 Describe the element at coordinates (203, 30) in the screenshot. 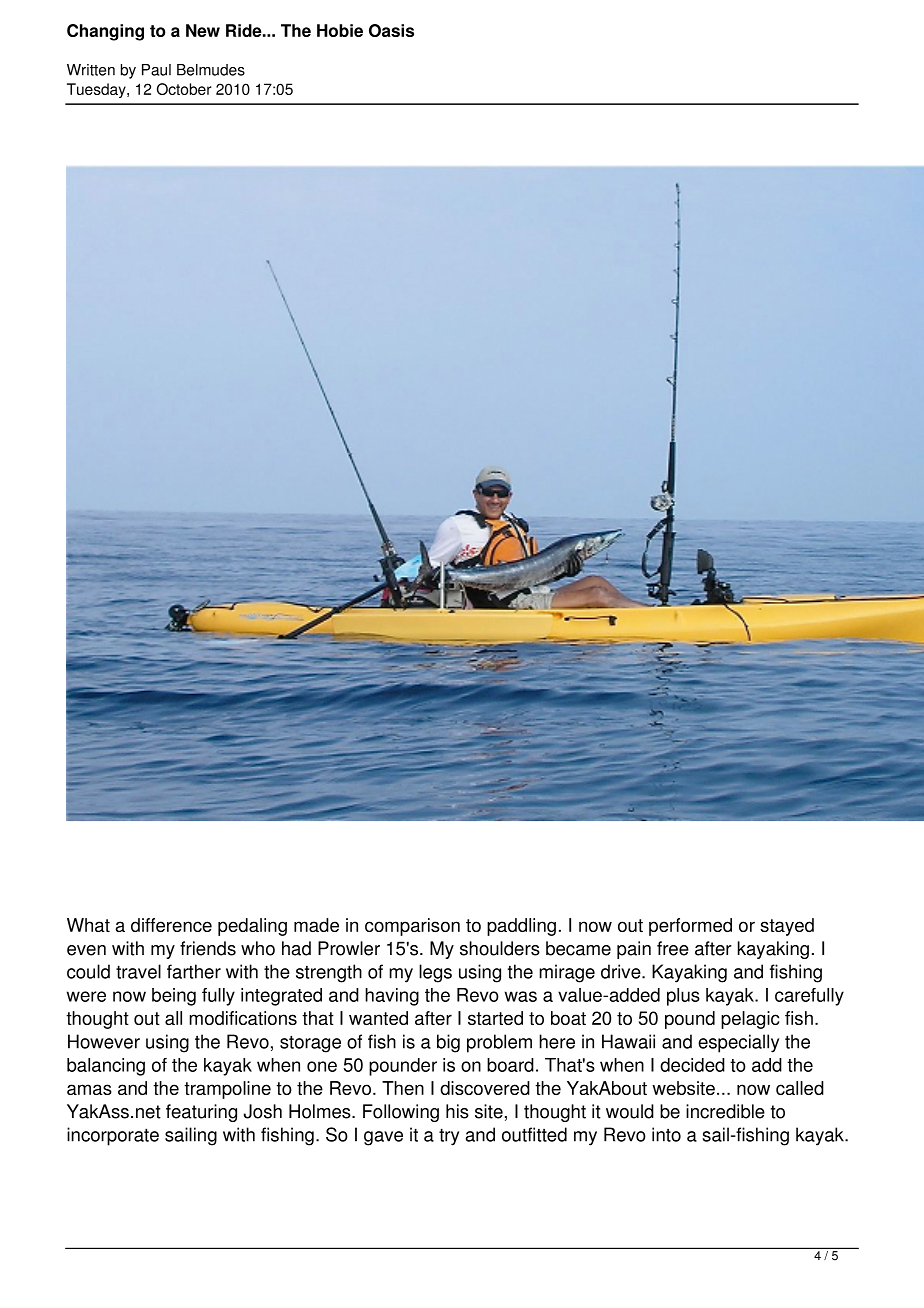

I see `New` at that location.
